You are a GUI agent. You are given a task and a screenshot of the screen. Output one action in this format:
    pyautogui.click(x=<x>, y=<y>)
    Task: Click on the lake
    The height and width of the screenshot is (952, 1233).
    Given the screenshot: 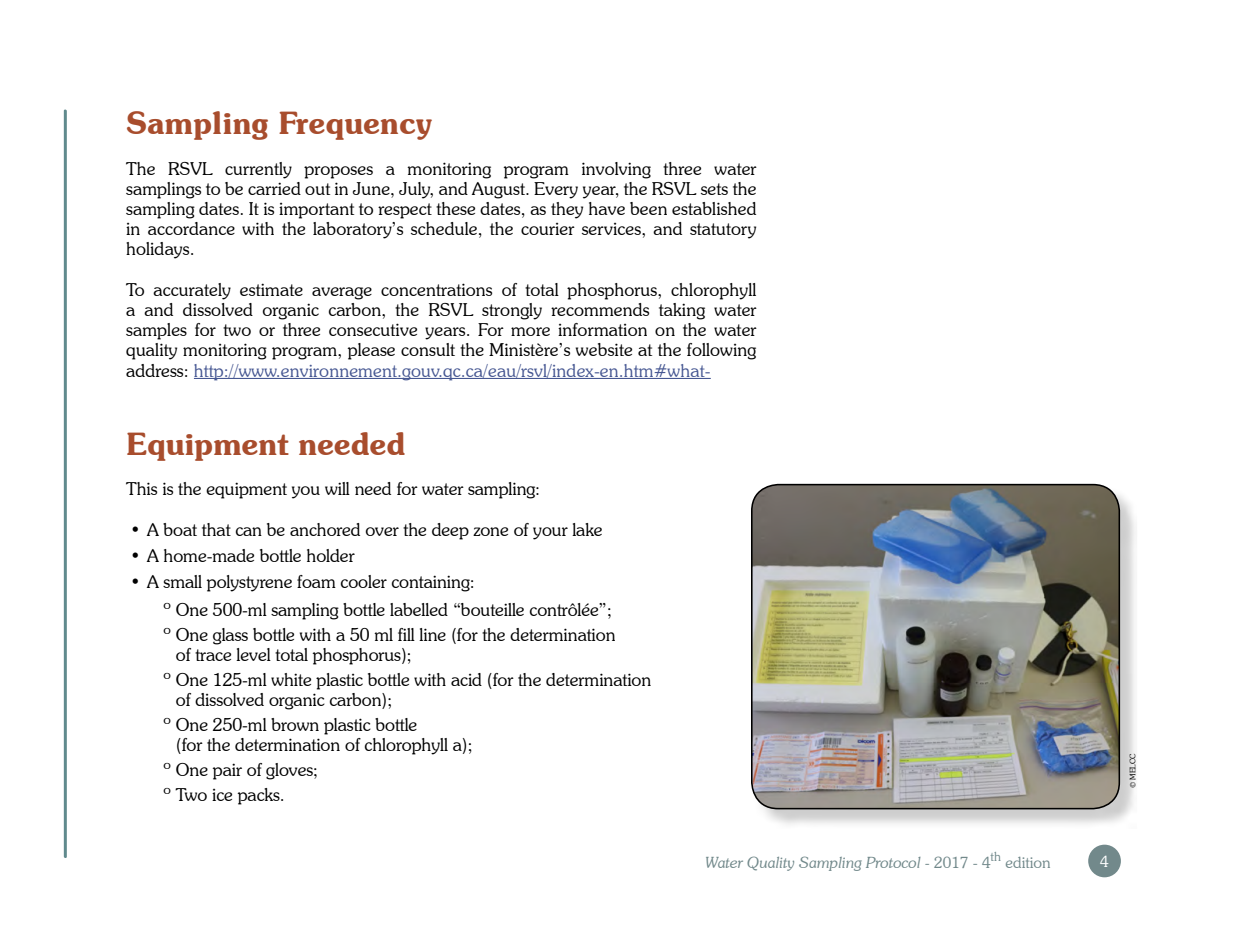 What is the action you would take?
    pyautogui.click(x=587, y=529)
